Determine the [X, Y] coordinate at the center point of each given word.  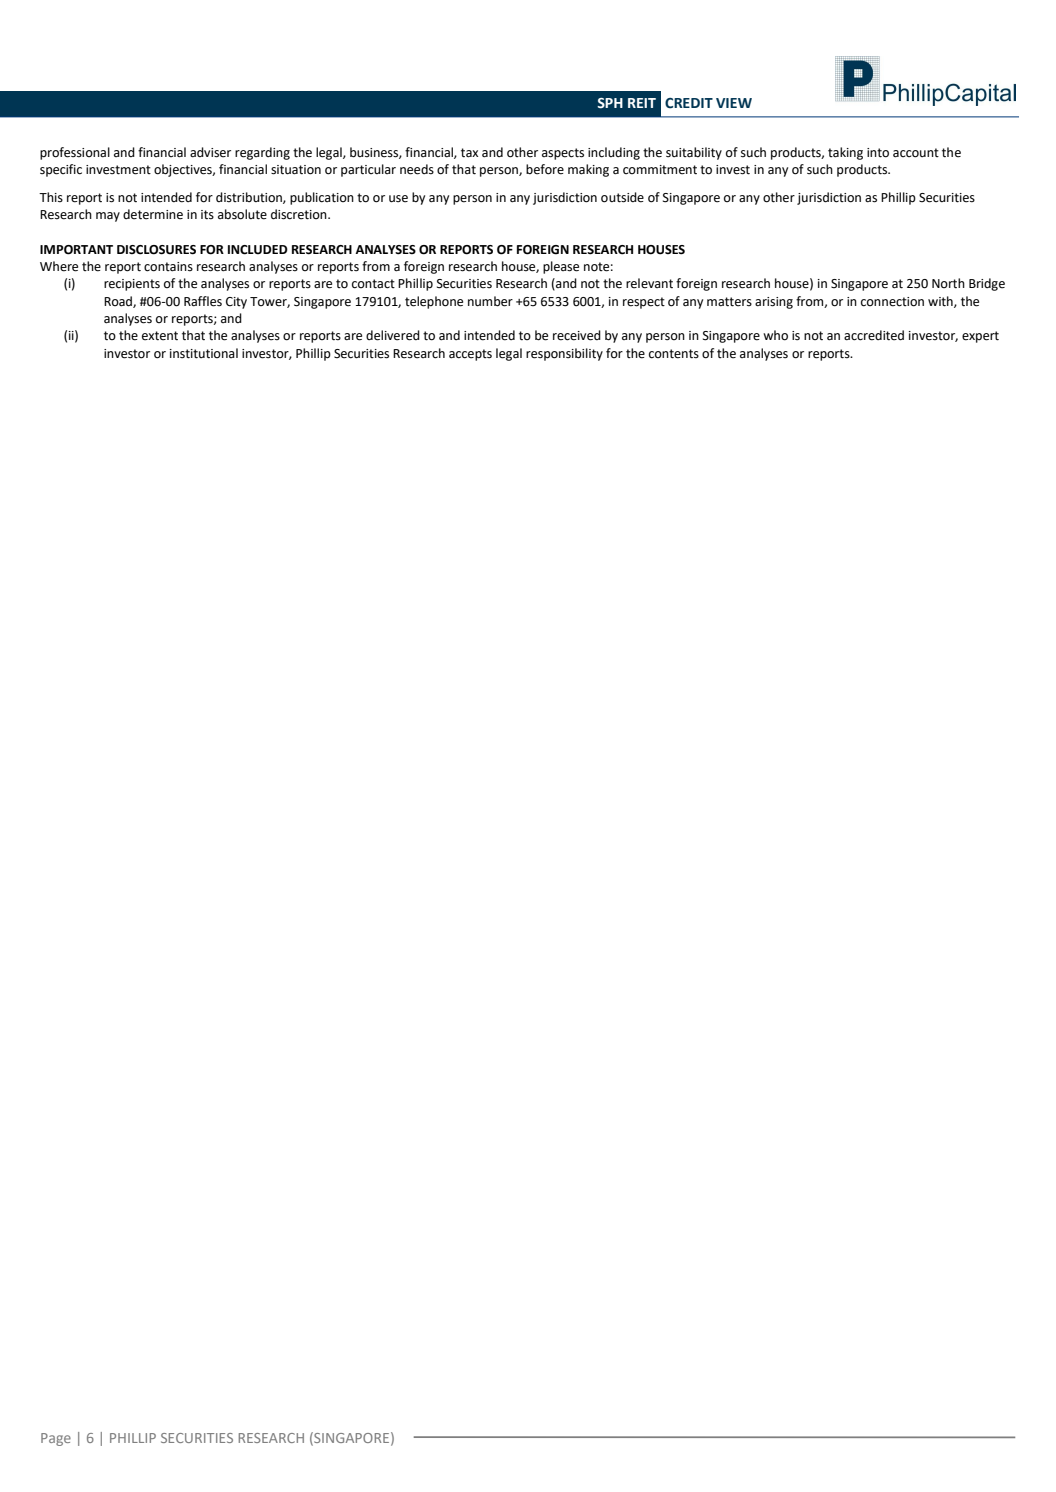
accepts [470, 355]
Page [56, 1439]
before [545, 169]
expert [980, 337]
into [878, 153]
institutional [204, 353]
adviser [210, 152]
